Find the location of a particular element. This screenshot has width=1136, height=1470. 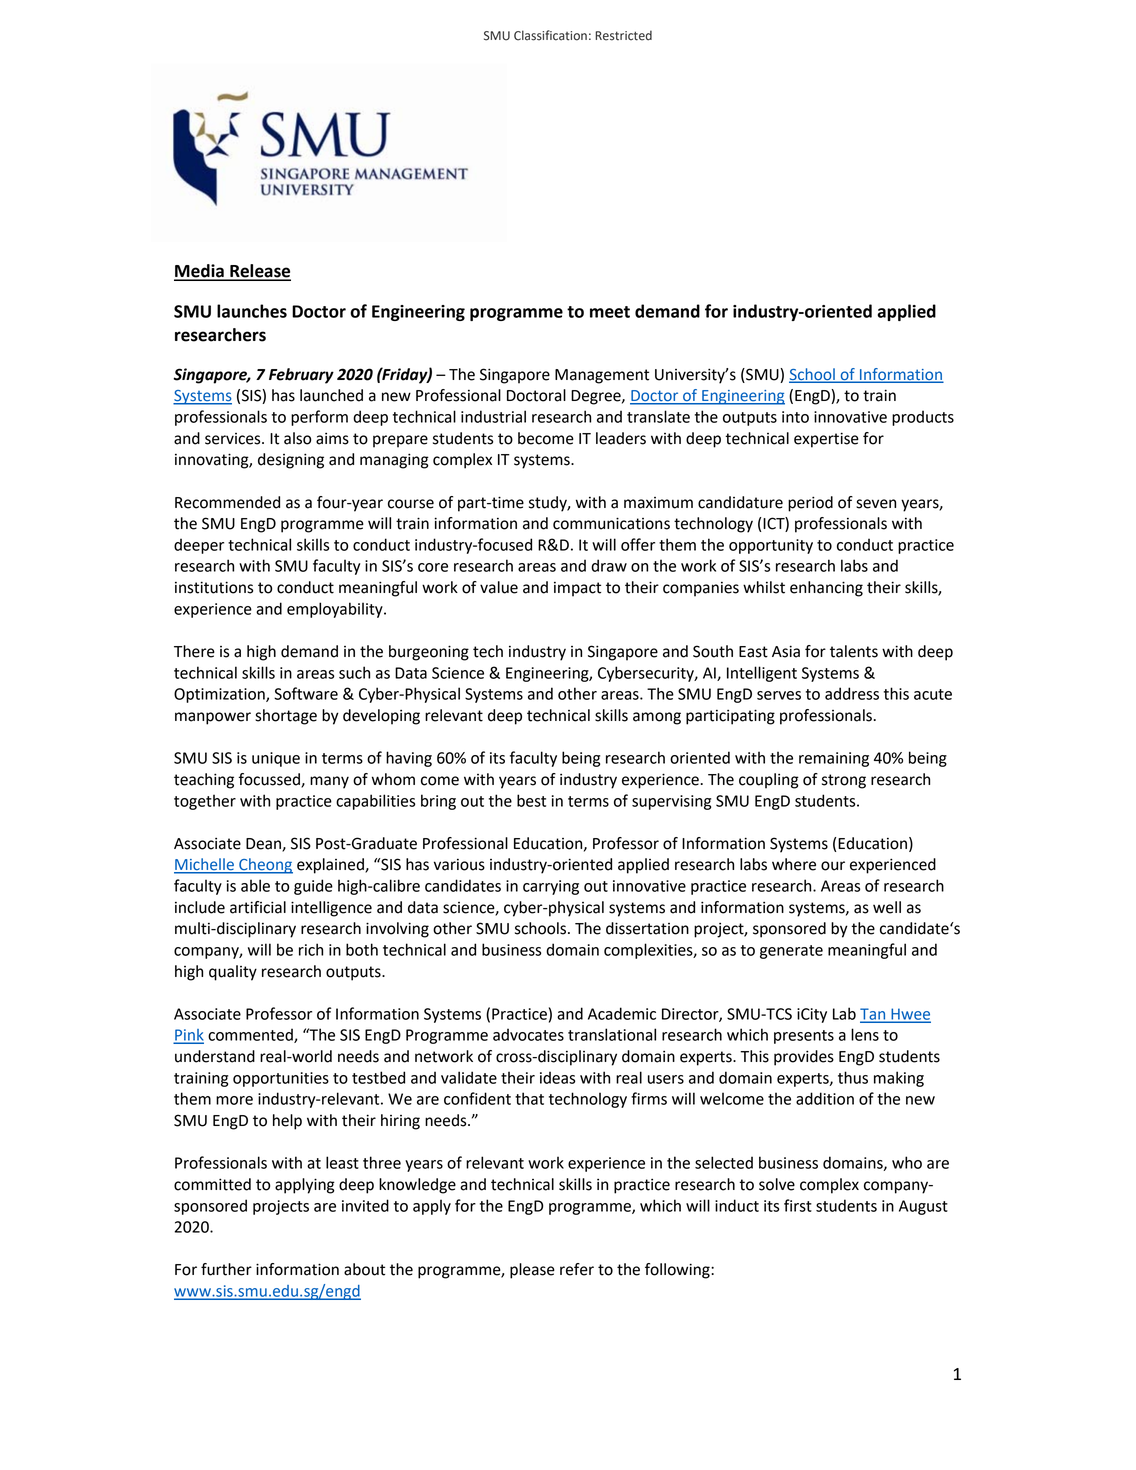

further is located at coordinates (226, 1269).
